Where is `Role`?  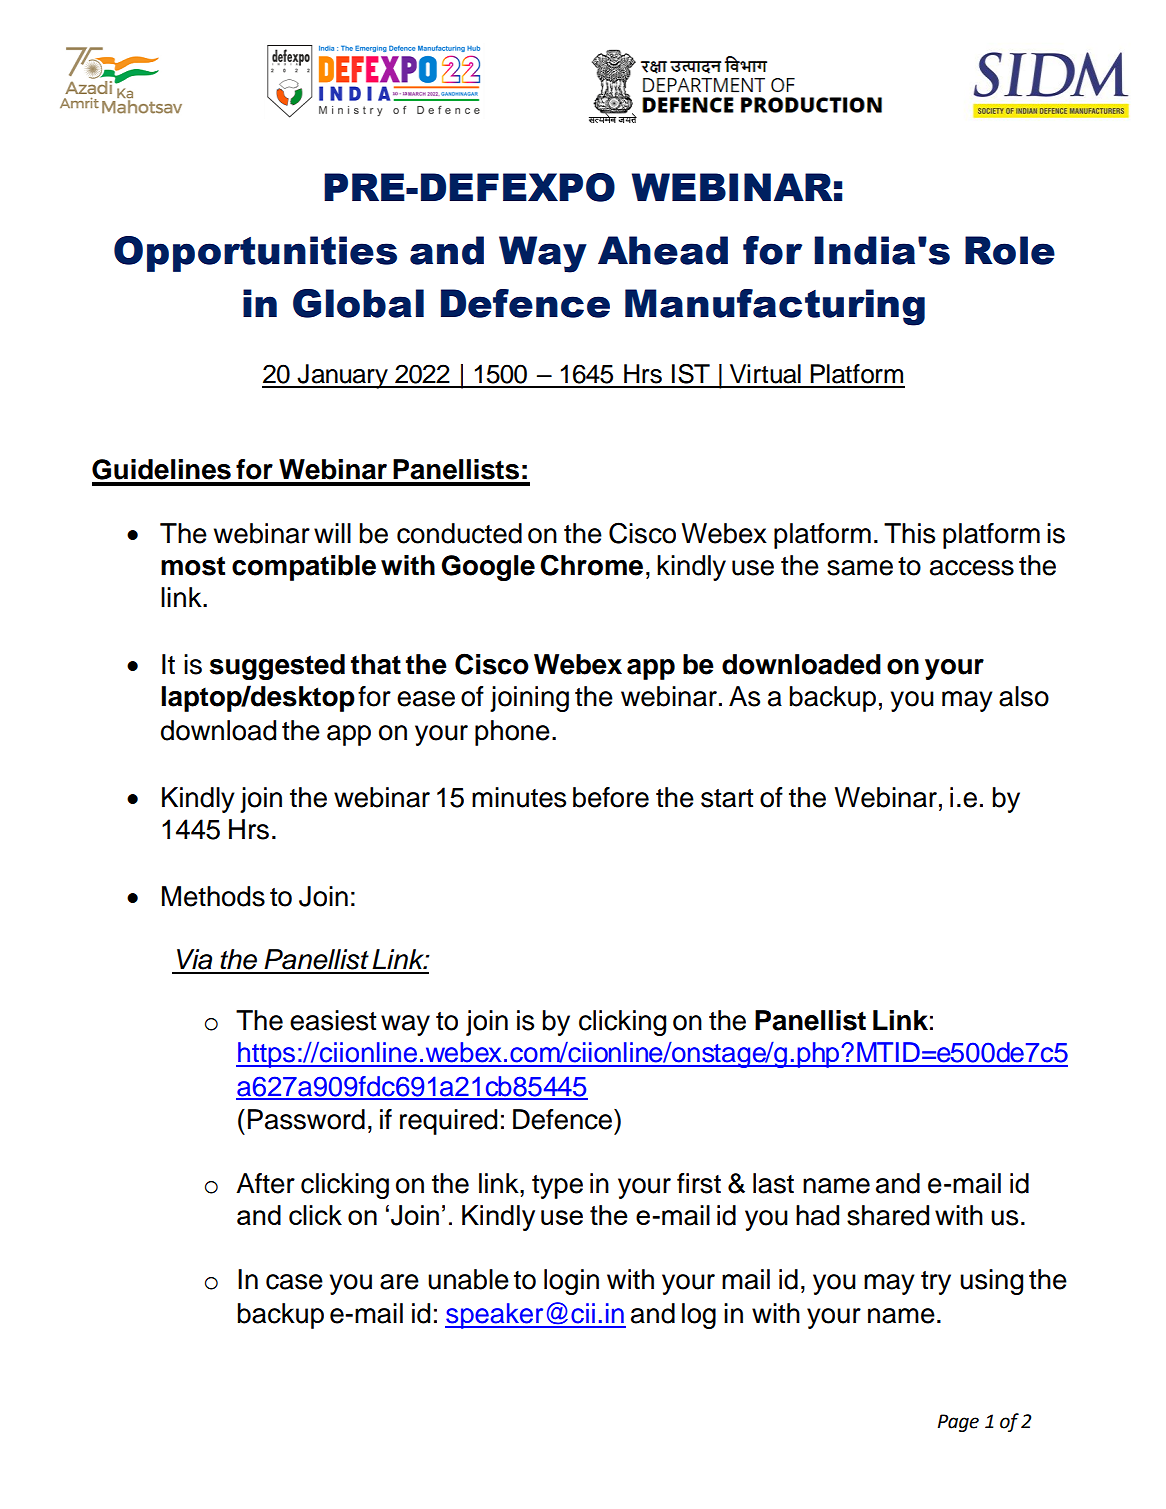
Role is located at coordinates (1010, 250).
